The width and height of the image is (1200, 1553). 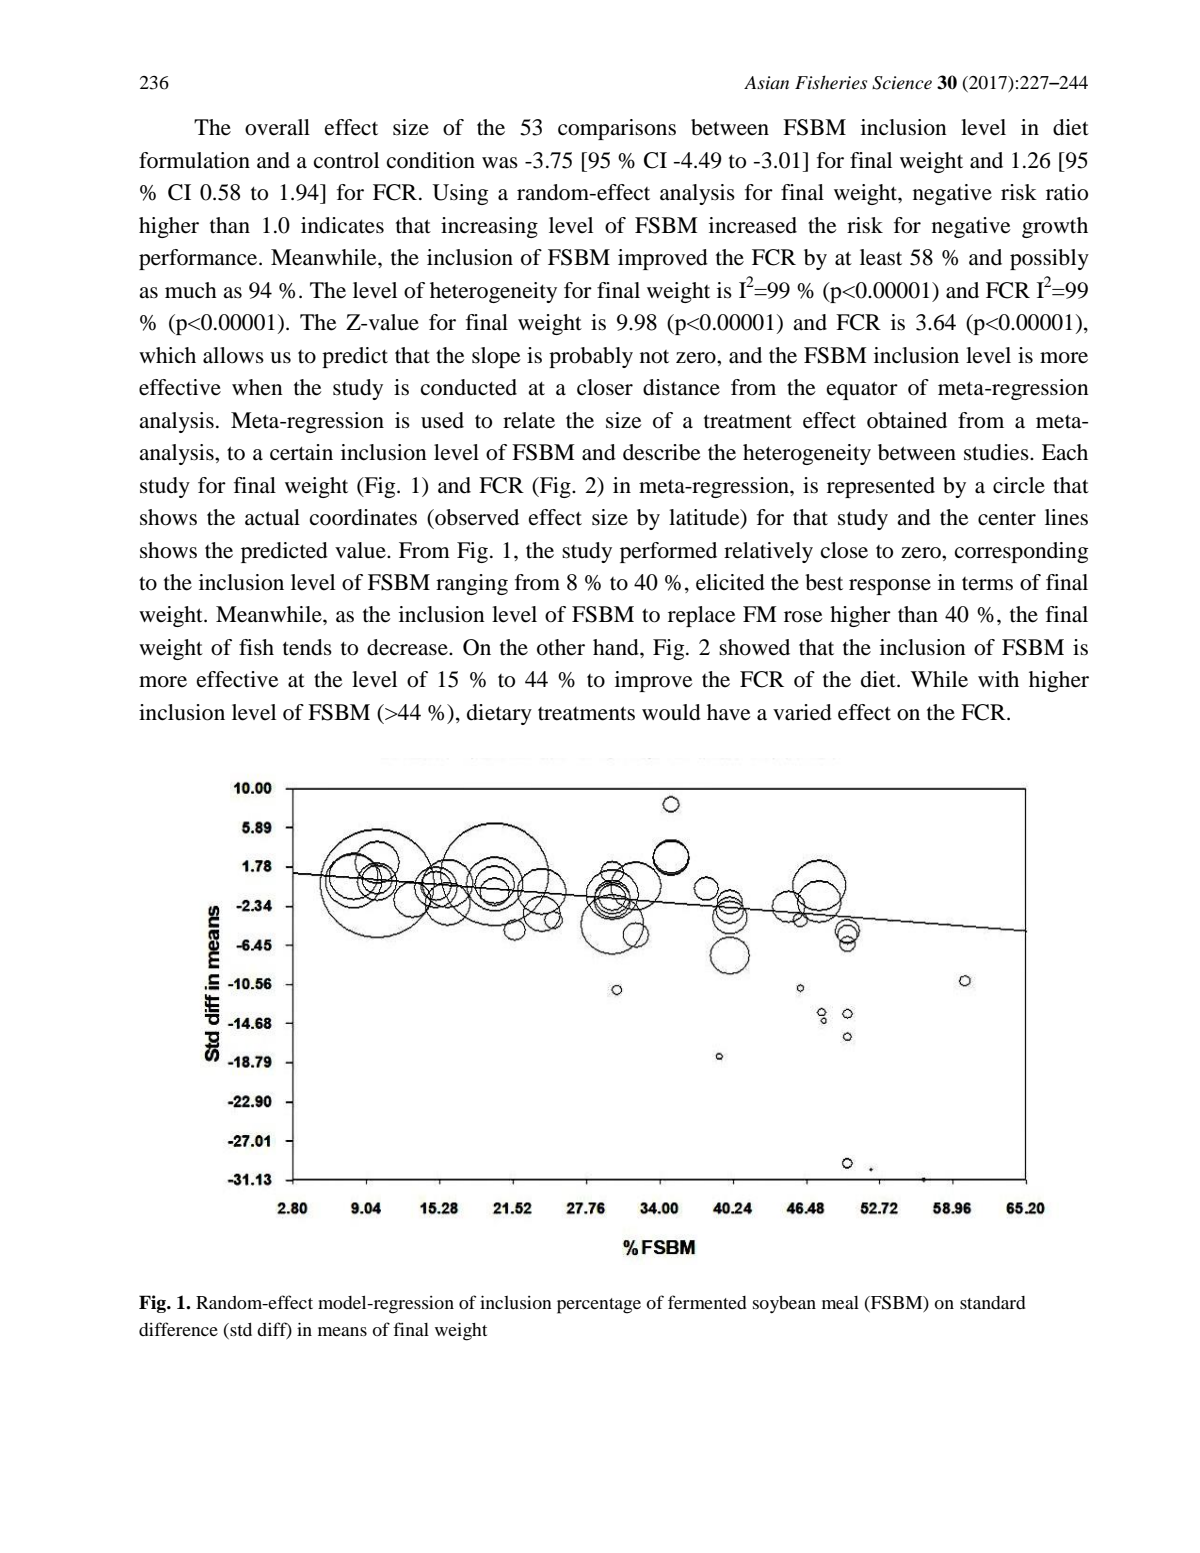 What do you see at coordinates (671, 712) in the image?
I see `would` at bounding box center [671, 712].
